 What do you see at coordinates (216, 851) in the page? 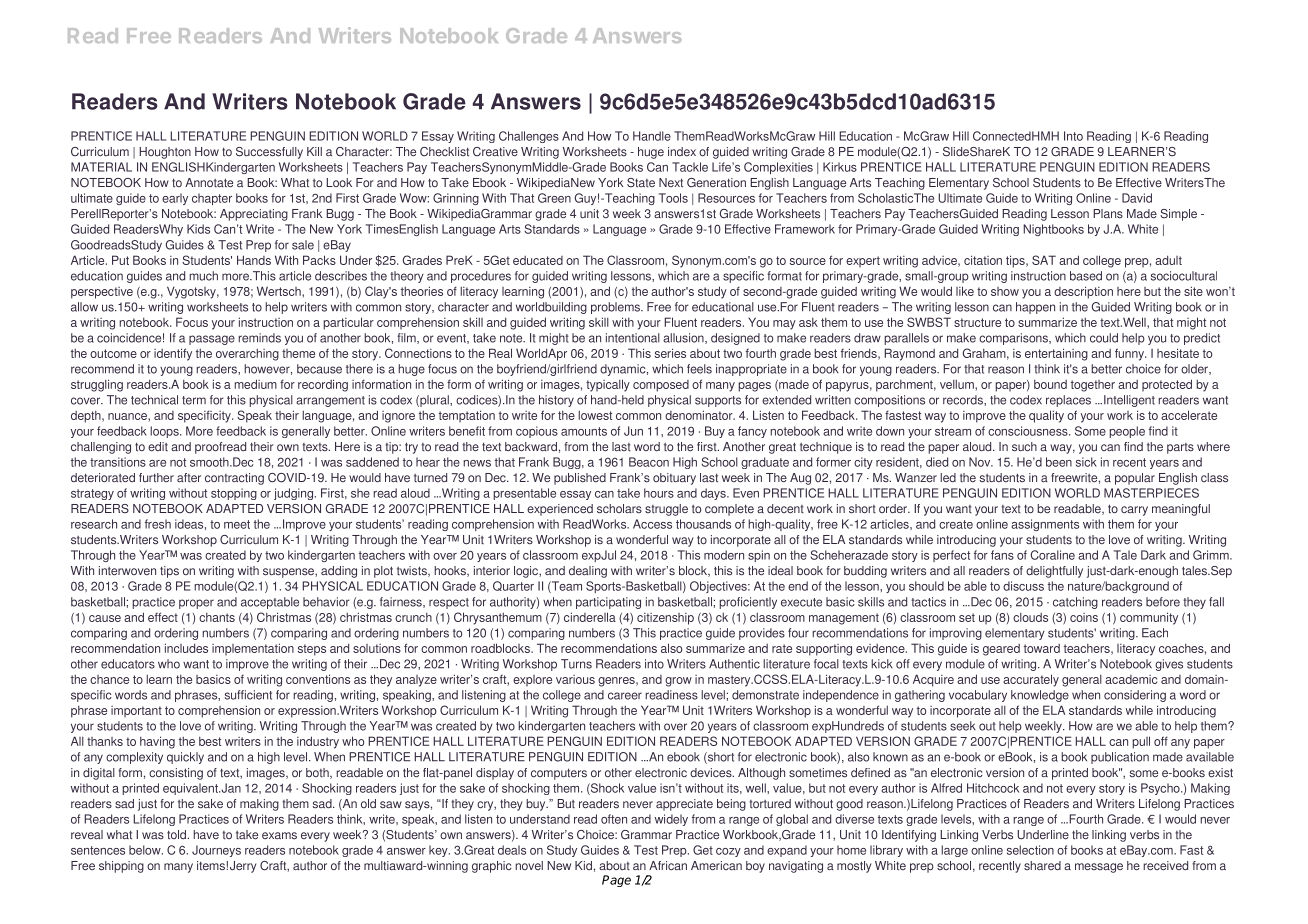
I see `Journeys` at bounding box center [216, 851].
